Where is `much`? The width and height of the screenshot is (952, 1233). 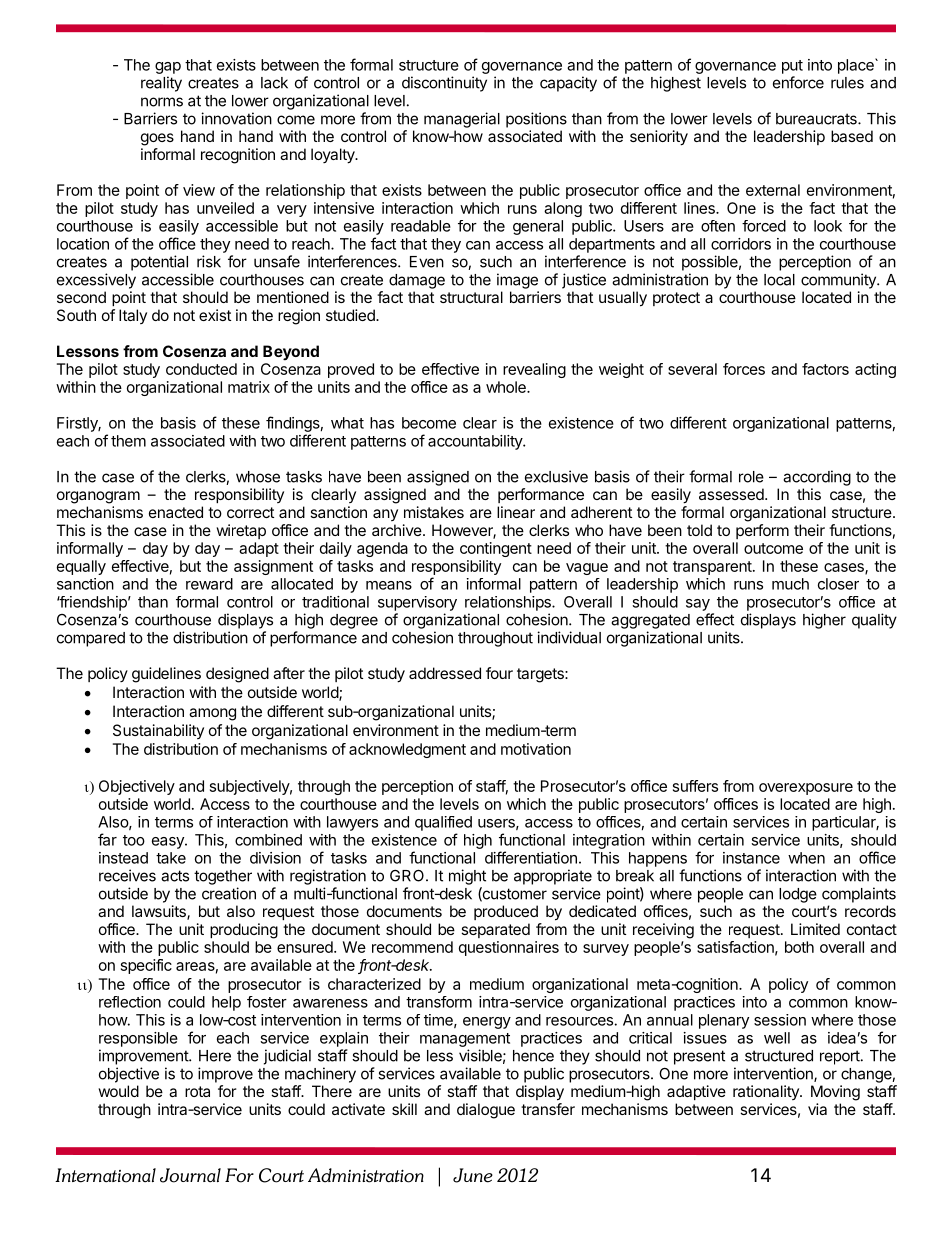 much is located at coordinates (790, 584).
